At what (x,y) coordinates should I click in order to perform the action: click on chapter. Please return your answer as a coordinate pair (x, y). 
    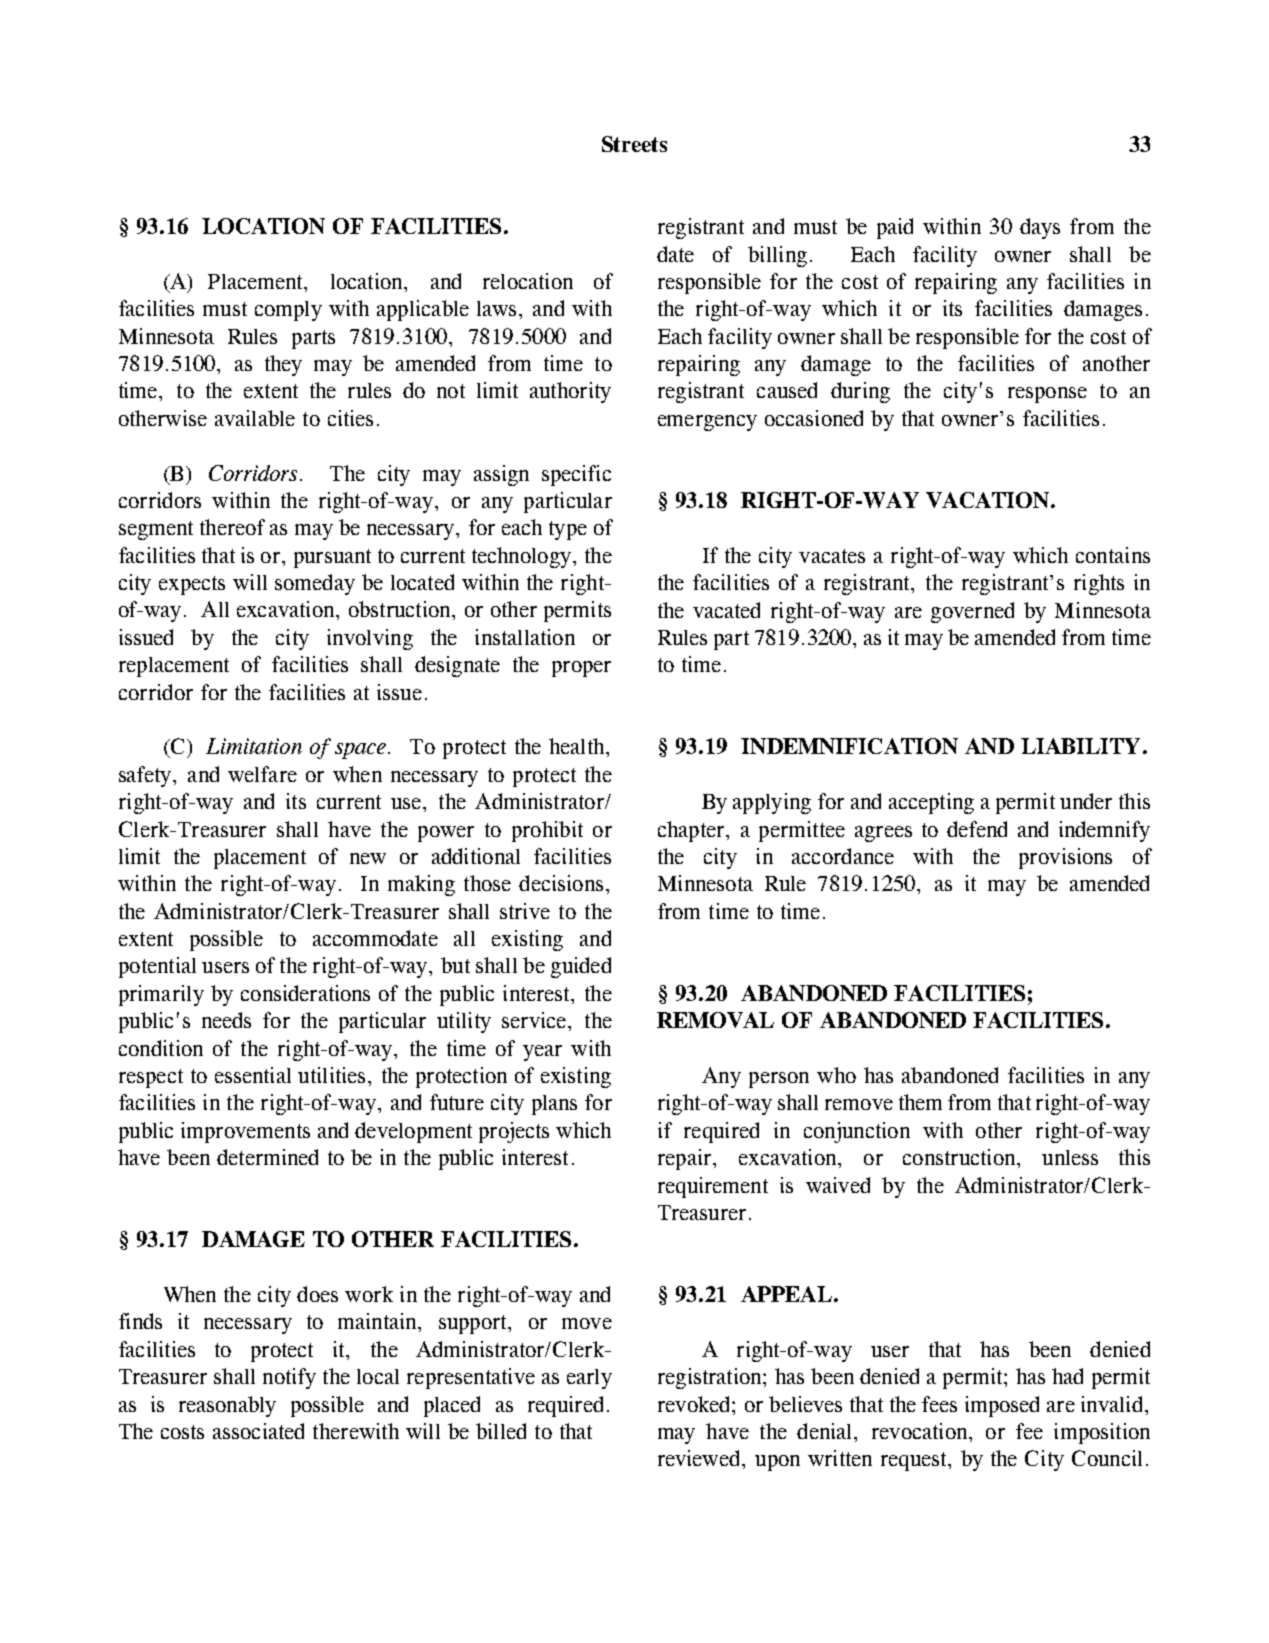
    Looking at the image, I should click on (692, 831).
